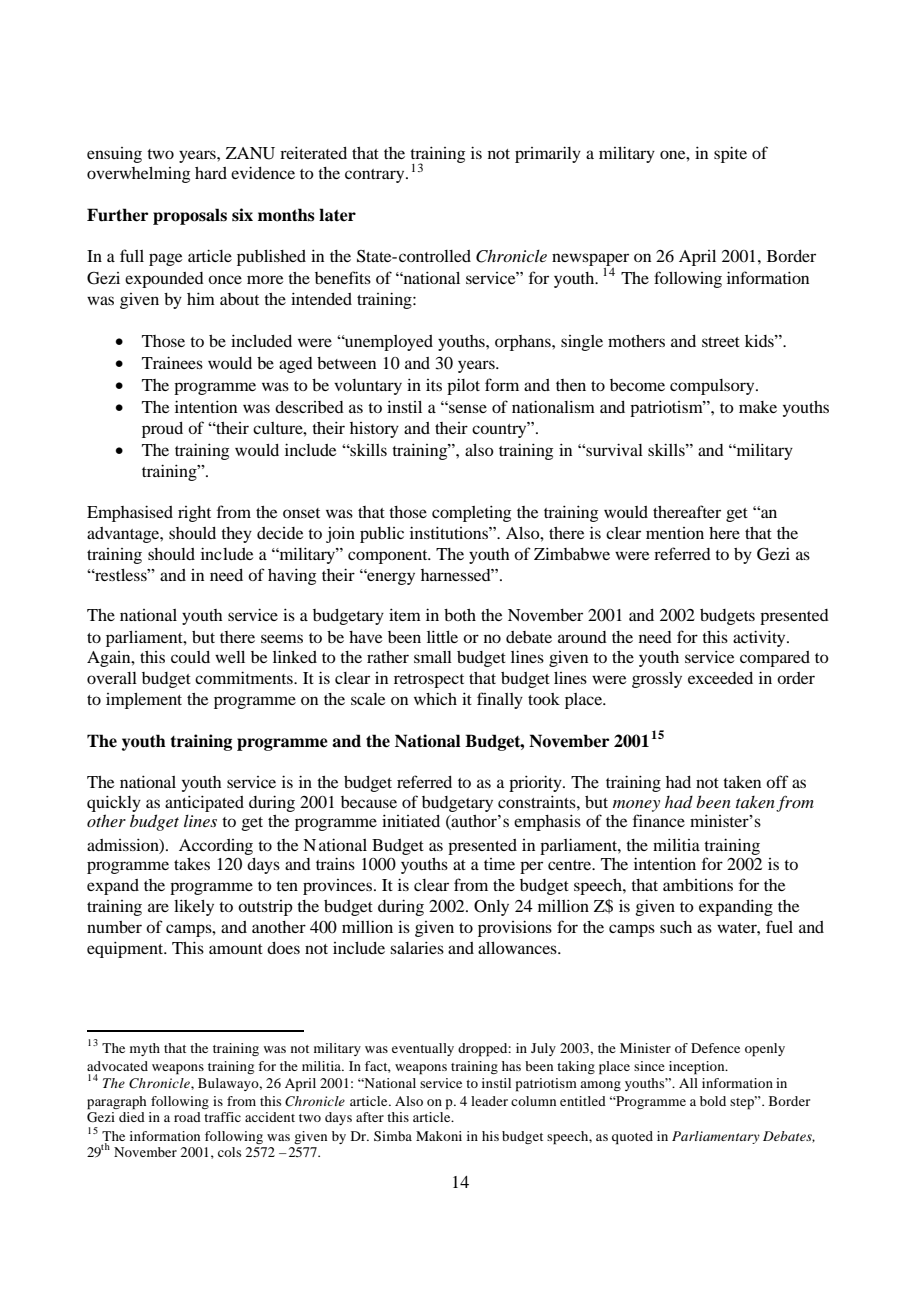 This screenshot has width=924, height=1307. I want to click on compulsory, so click(713, 387).
